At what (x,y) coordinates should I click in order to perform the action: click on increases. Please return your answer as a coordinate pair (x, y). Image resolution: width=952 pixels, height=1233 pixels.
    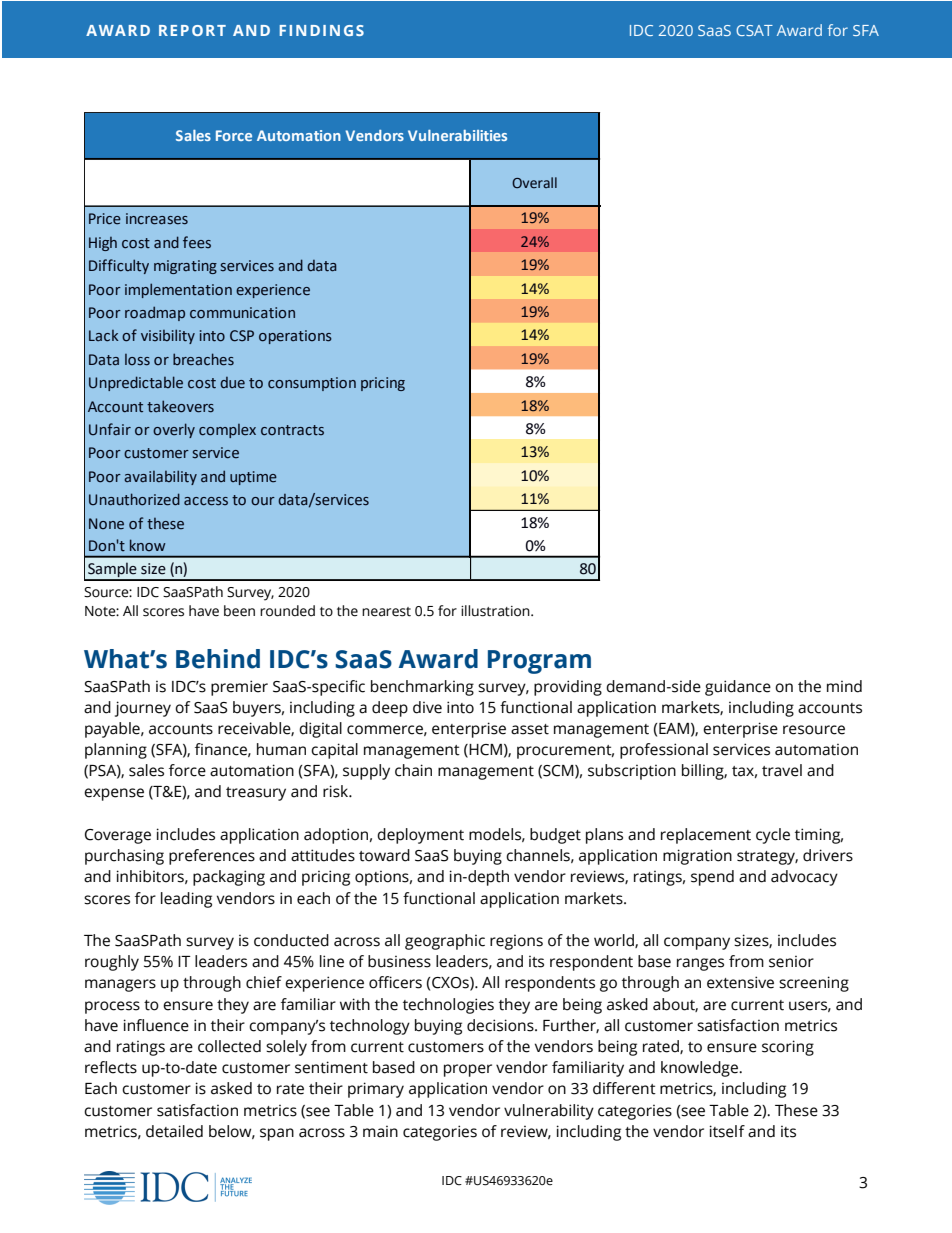
    Looking at the image, I should click on (157, 219).
